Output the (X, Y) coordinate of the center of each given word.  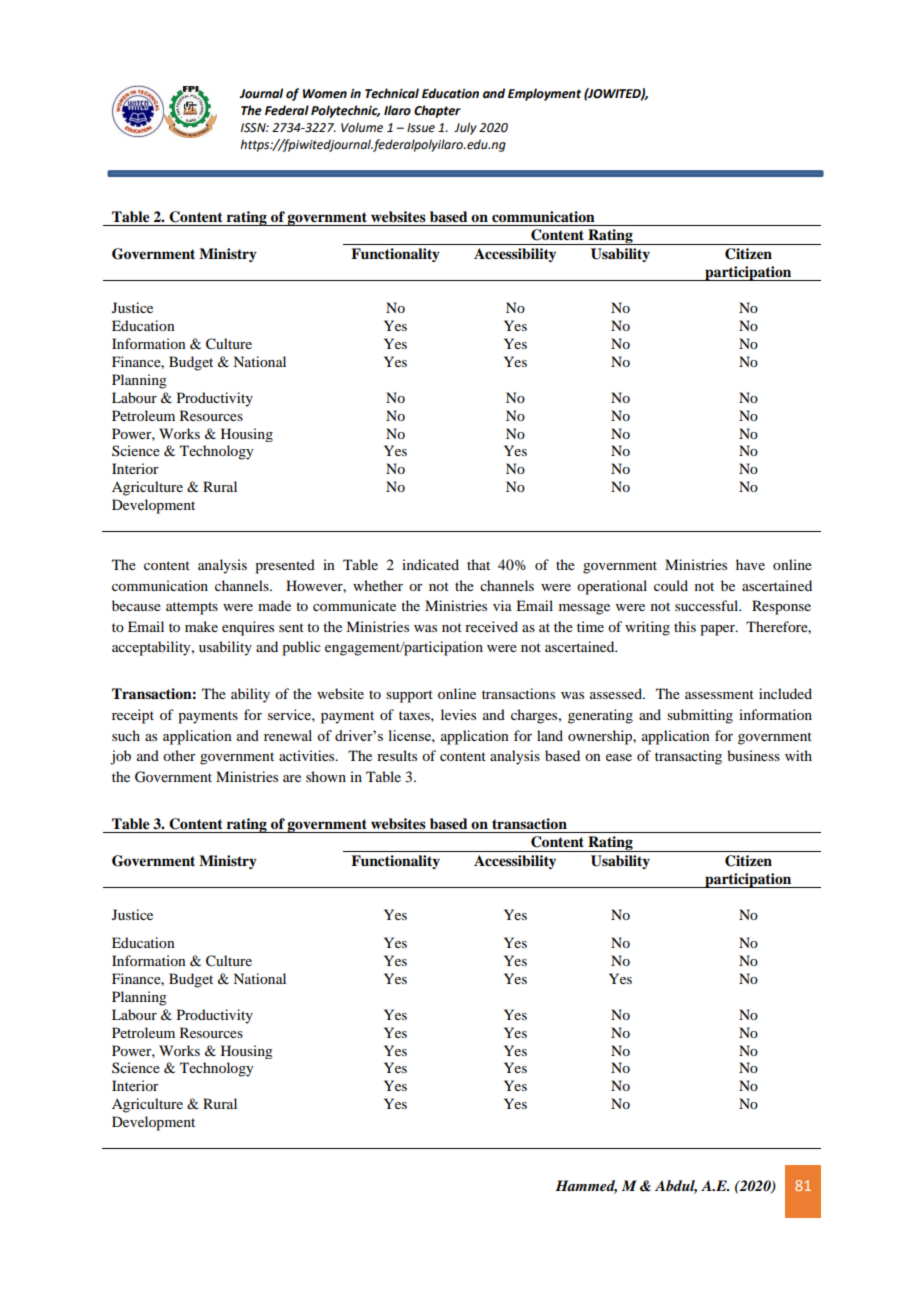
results (397, 755)
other (179, 755)
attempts (192, 608)
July (465, 128)
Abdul (676, 1186)
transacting (688, 757)
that (478, 564)
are (292, 778)
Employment (544, 94)
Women (325, 94)
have (750, 564)
